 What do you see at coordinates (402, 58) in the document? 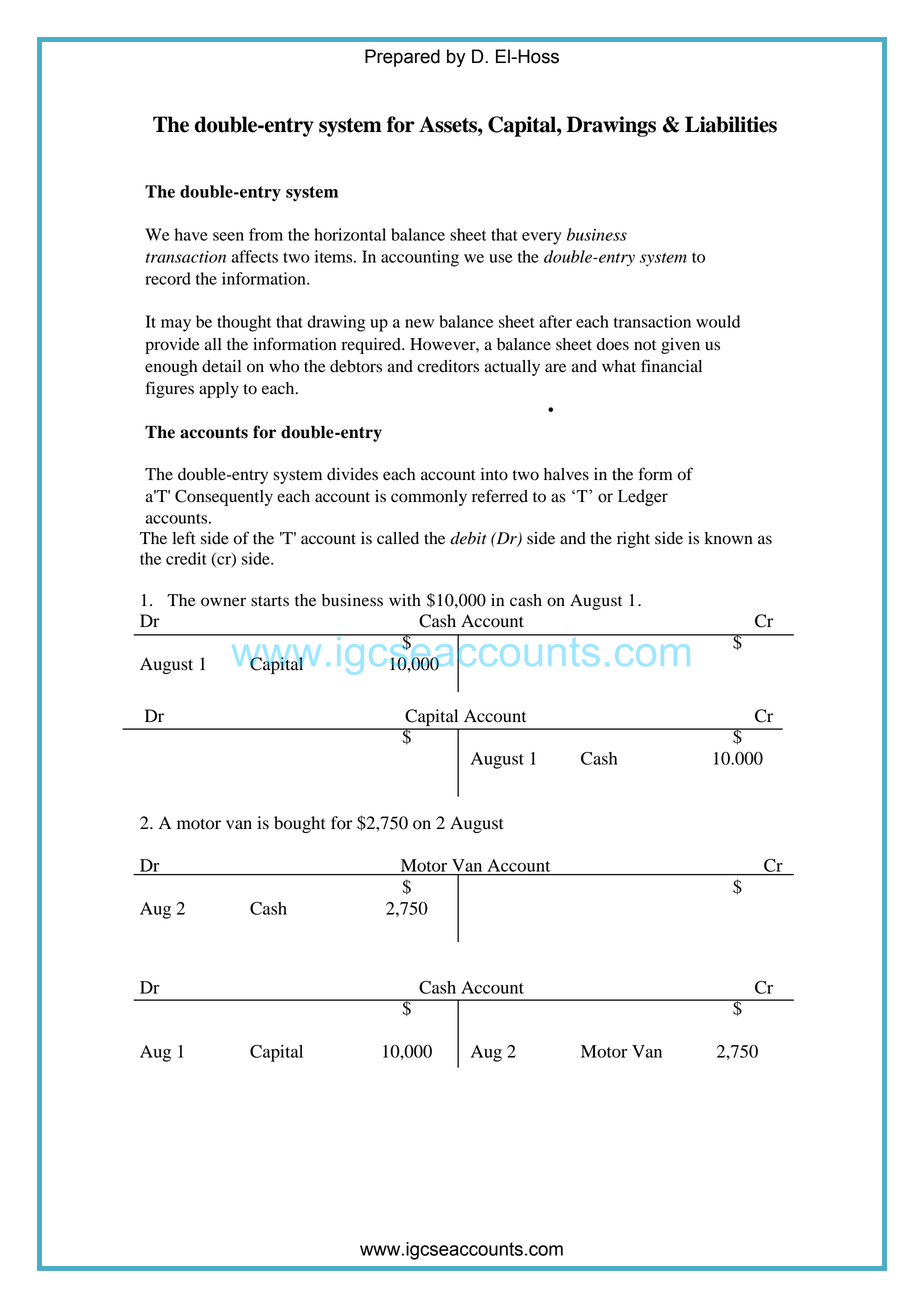
I see `Prepared` at bounding box center [402, 58].
